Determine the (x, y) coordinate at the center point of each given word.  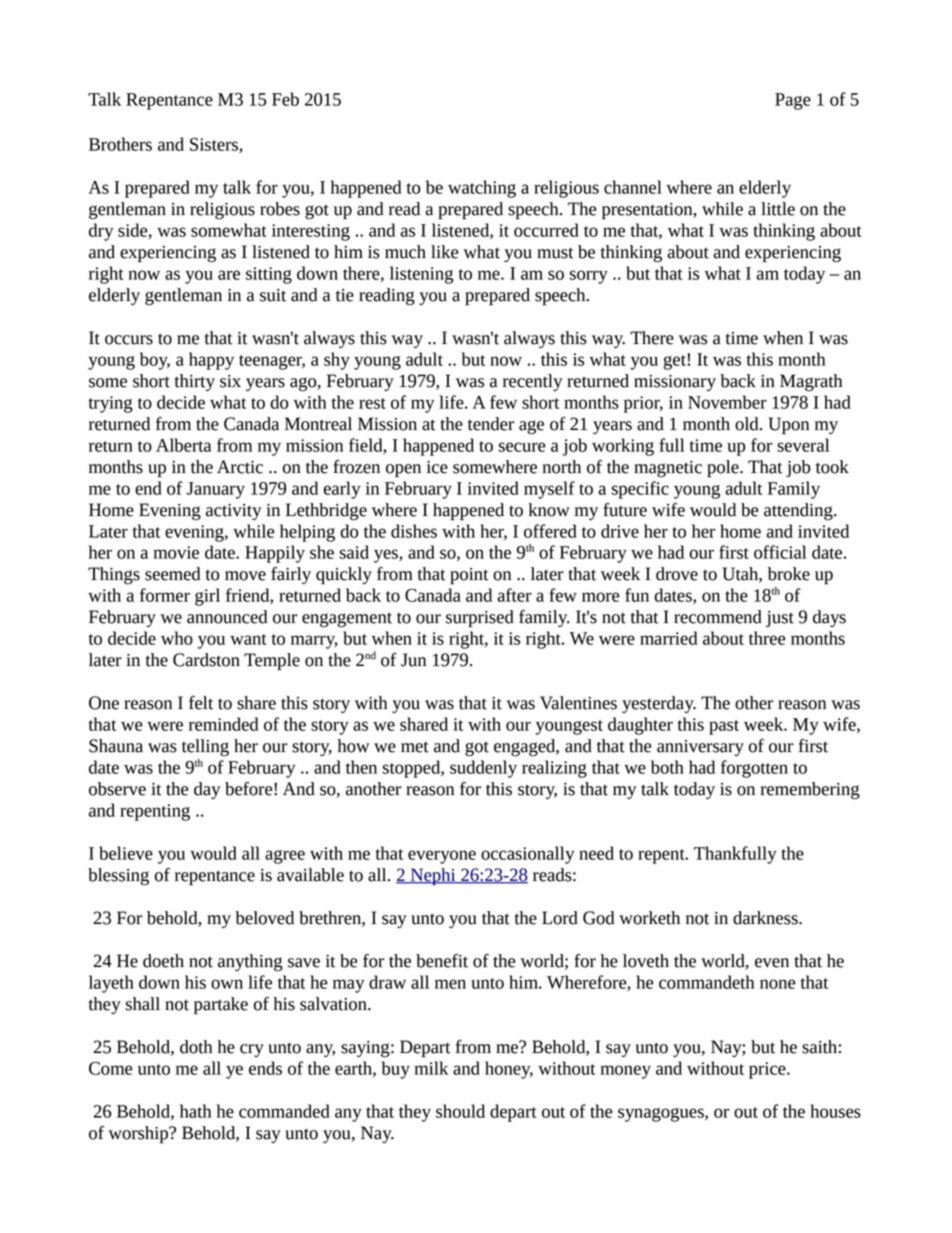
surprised (480, 619)
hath (195, 1111)
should (460, 1111)
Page (793, 101)
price (768, 1070)
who (177, 638)
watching (482, 189)
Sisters (215, 145)
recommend (718, 617)
